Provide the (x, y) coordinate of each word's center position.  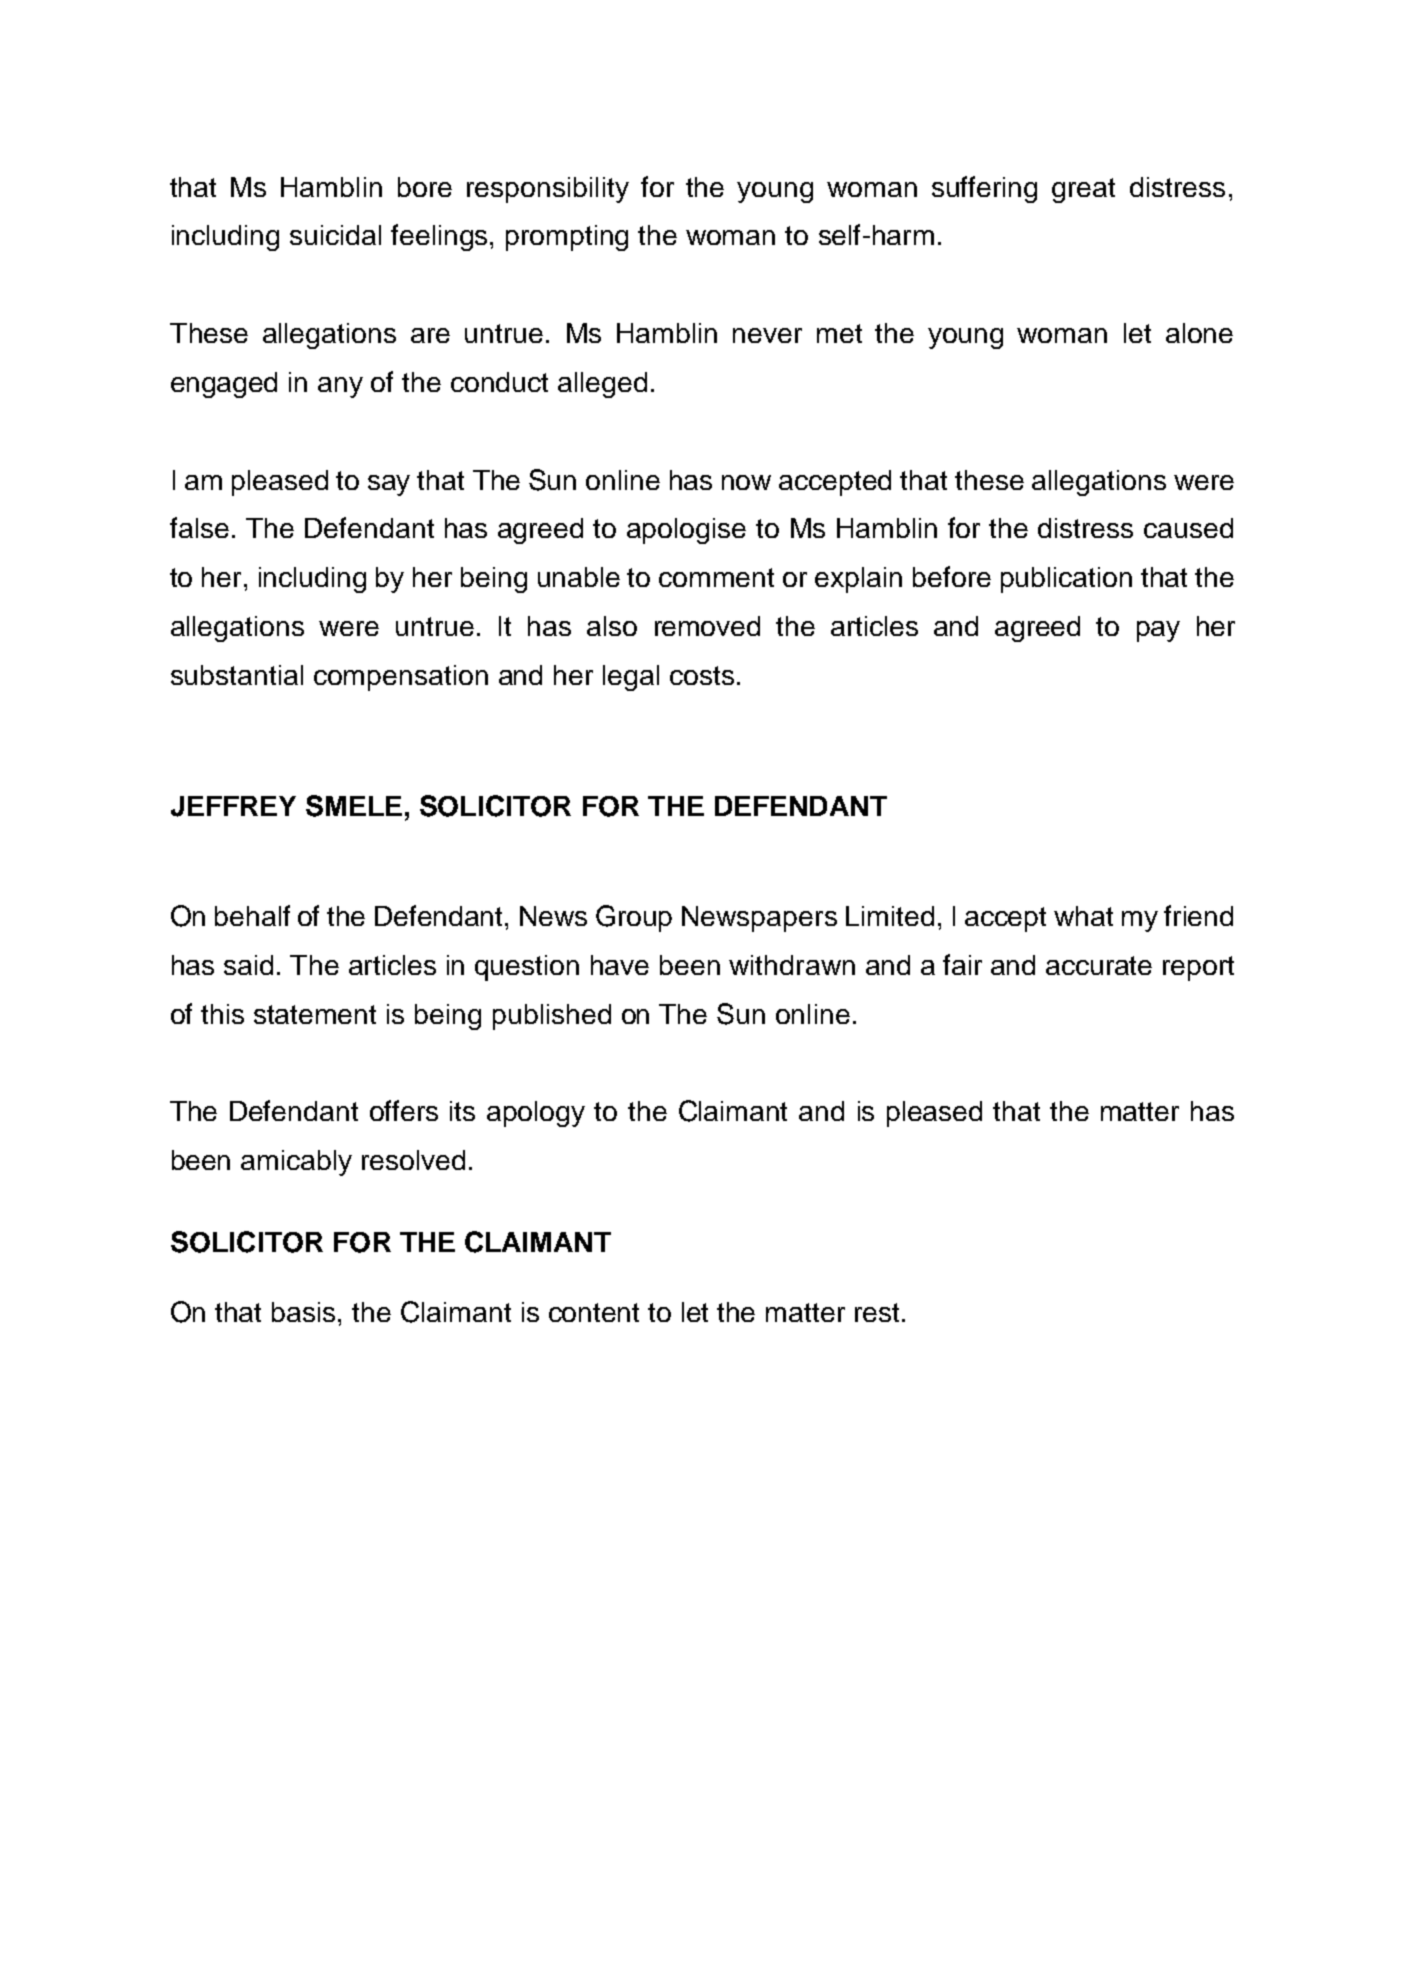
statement (315, 1014)
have (620, 965)
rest (877, 1312)
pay (1158, 631)
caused (1188, 528)
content (594, 1312)
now (746, 482)
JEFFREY (233, 806)
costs (702, 675)
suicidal (335, 235)
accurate (1099, 965)
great (1083, 190)
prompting (567, 238)
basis (303, 1312)
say (389, 485)
